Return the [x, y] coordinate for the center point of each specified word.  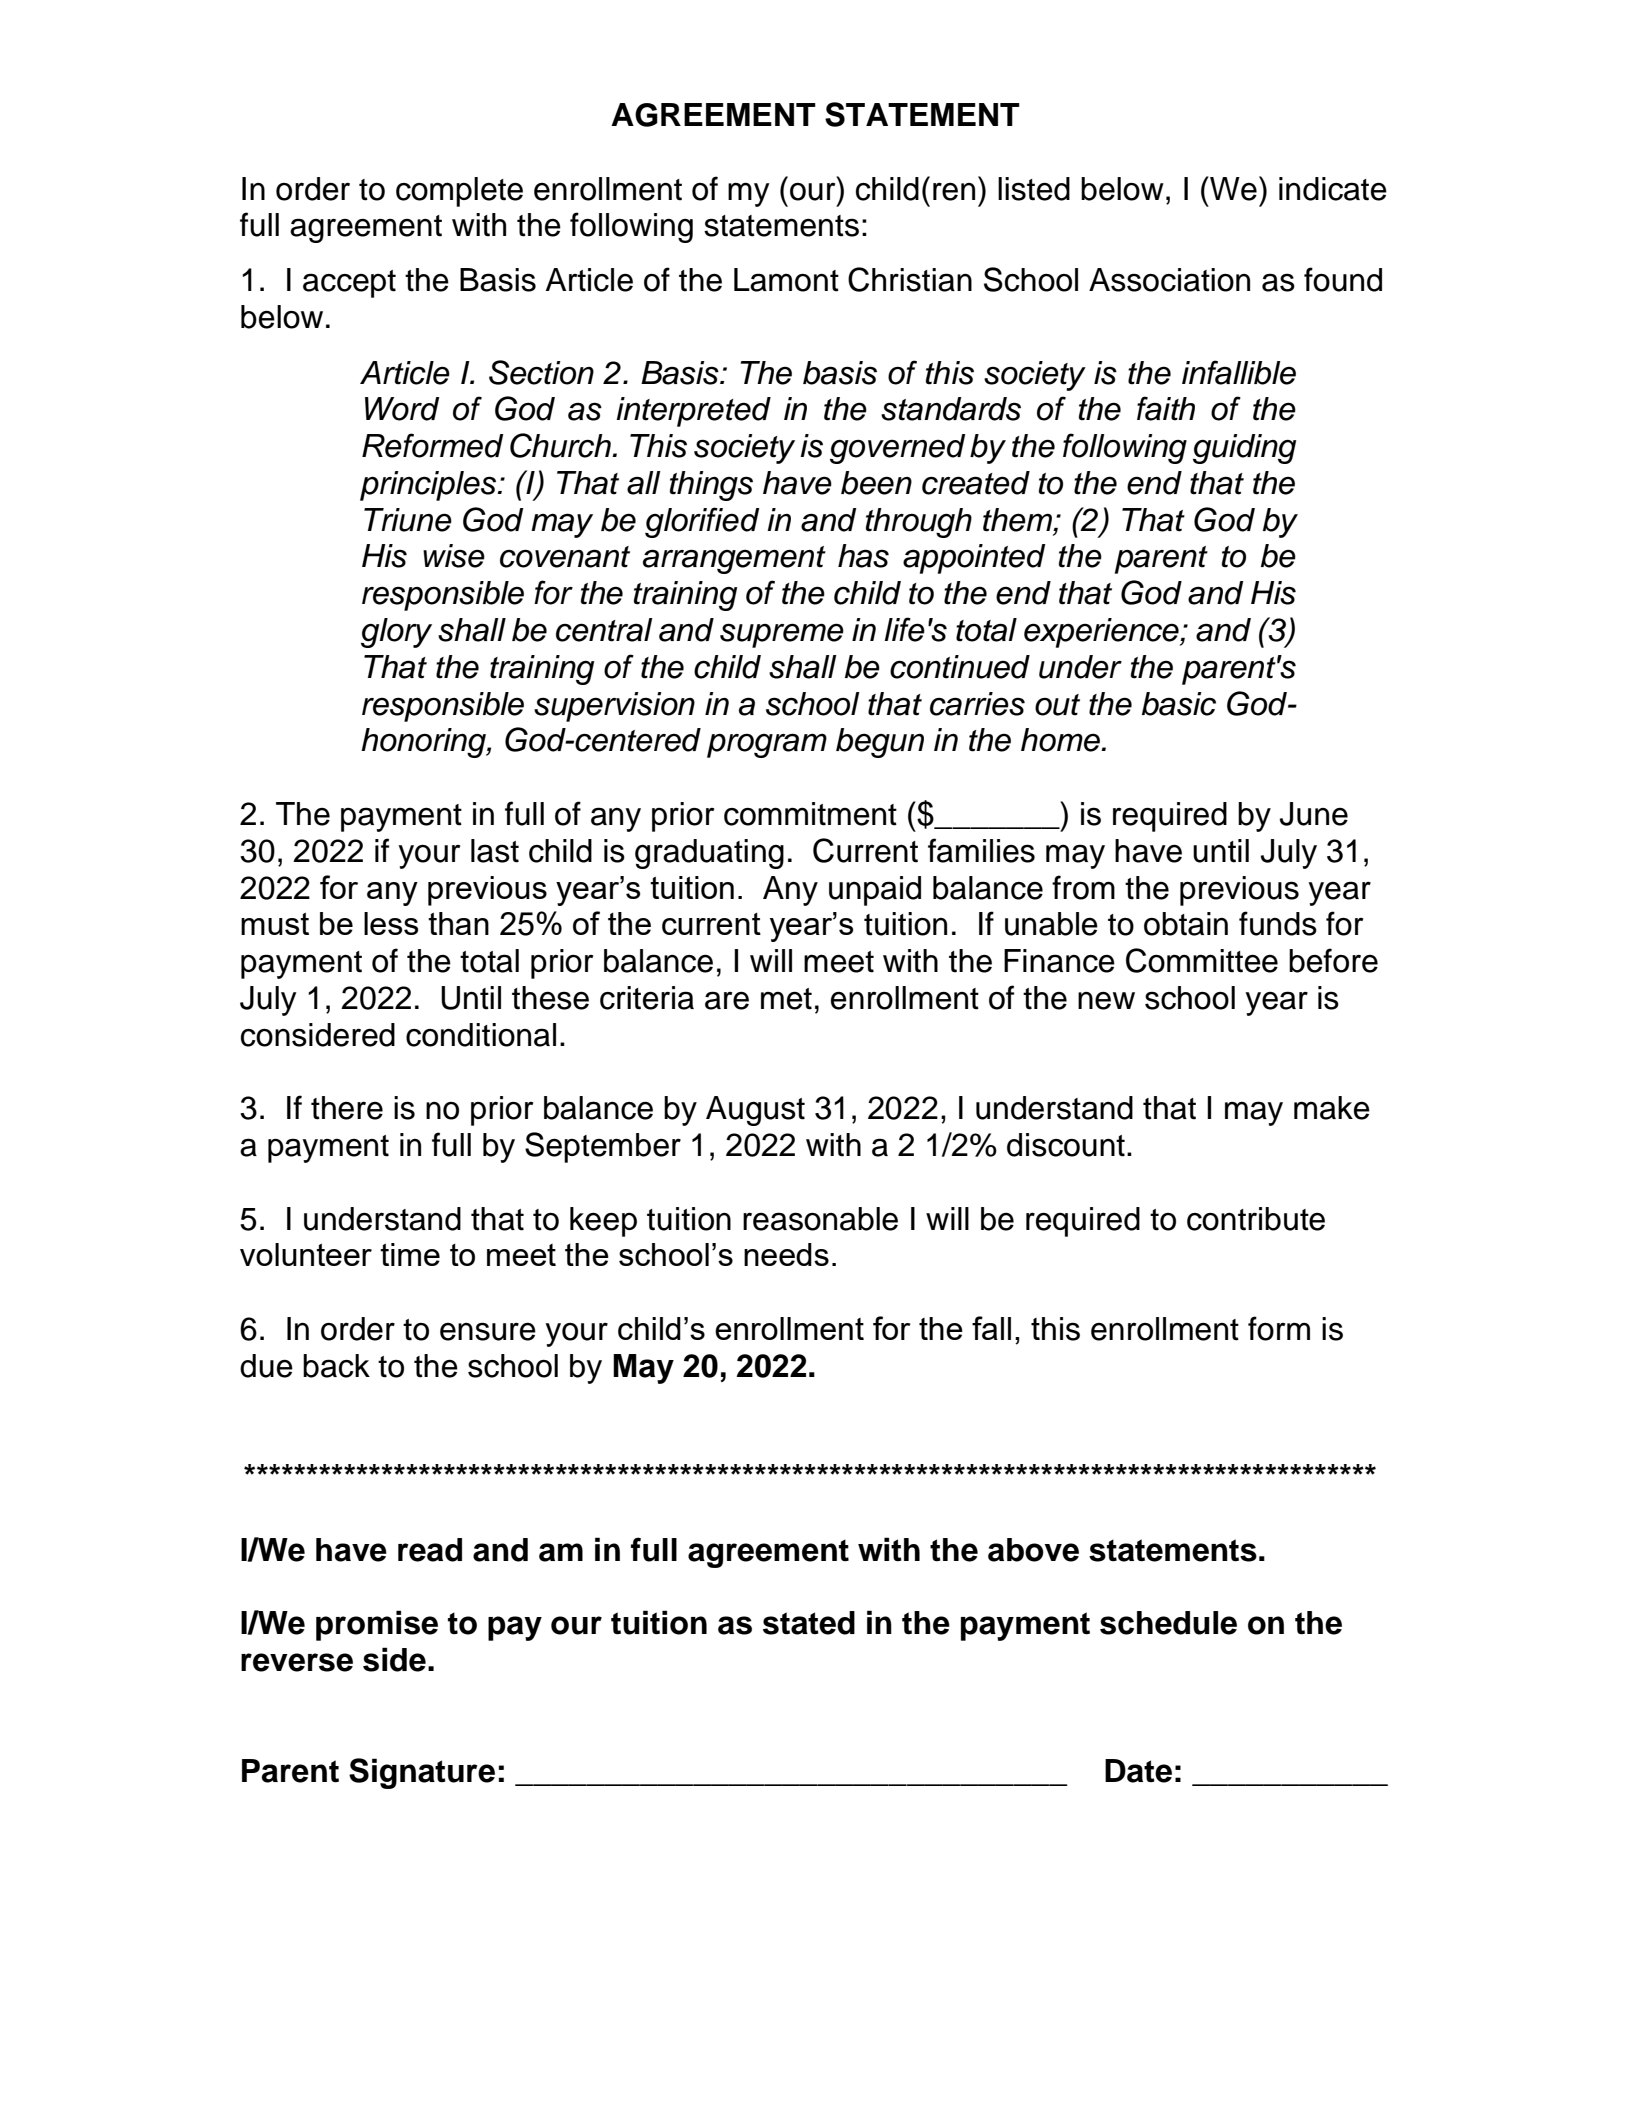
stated [809, 1623]
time [410, 1254]
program [767, 745]
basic [1179, 704]
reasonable [820, 1219]
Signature [422, 1773]
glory [396, 633]
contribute [1256, 1219]
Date [1138, 1771]
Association [1169, 280]
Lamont [786, 280]
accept [349, 284]
